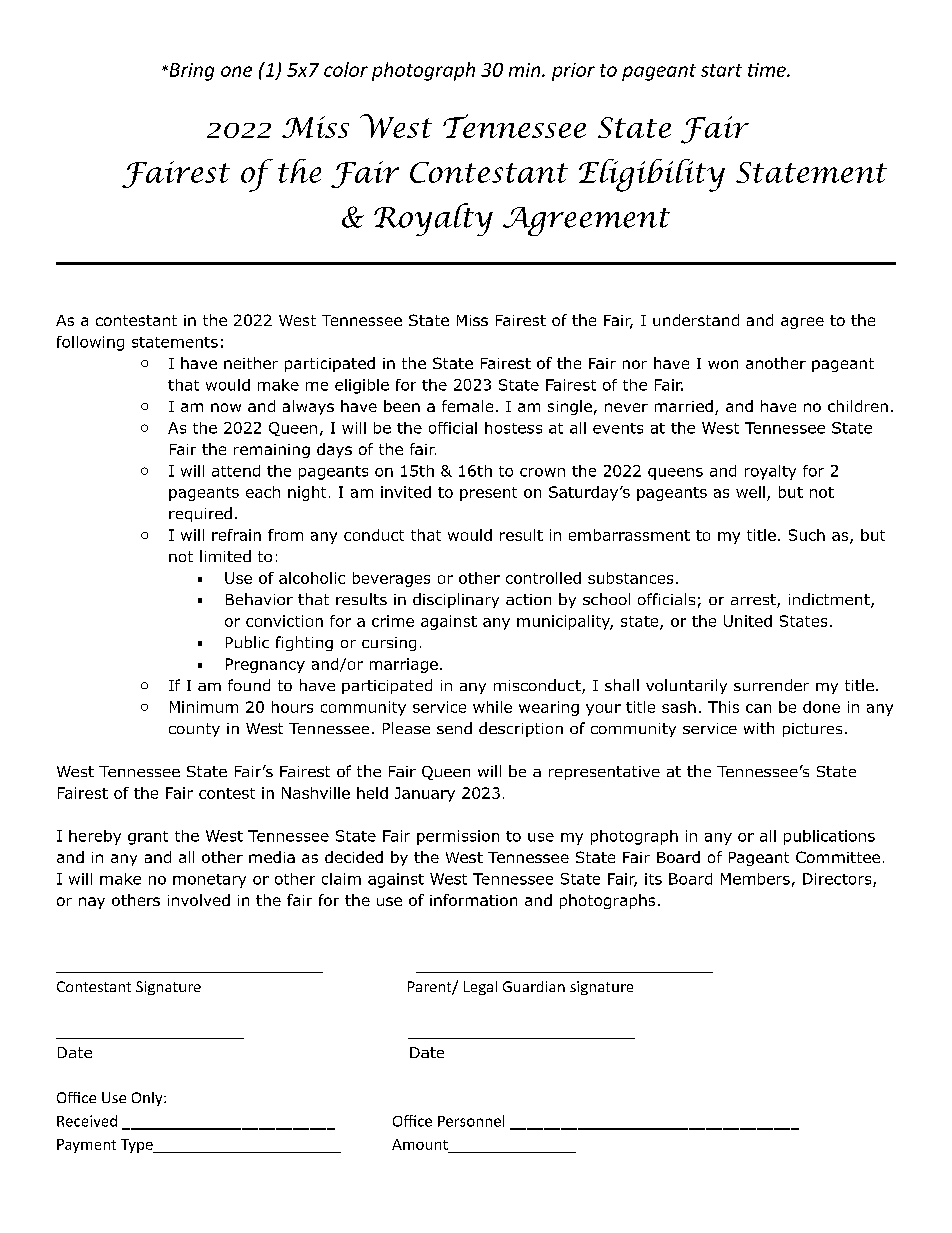 The width and height of the page is (952, 1233). Describe the element at coordinates (471, 1121) in the page. I see `Personnel` at that location.
